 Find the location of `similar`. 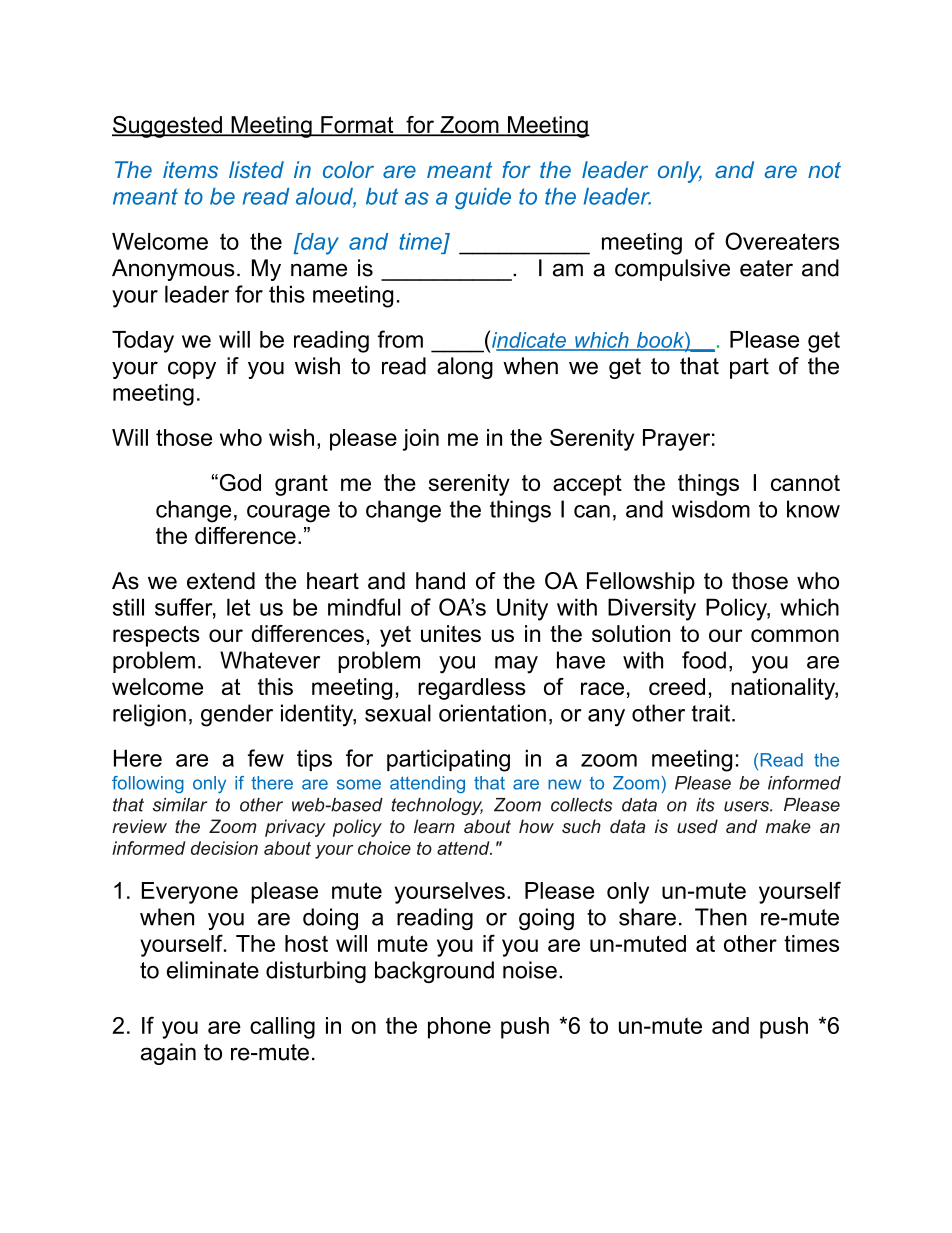

similar is located at coordinates (180, 805).
